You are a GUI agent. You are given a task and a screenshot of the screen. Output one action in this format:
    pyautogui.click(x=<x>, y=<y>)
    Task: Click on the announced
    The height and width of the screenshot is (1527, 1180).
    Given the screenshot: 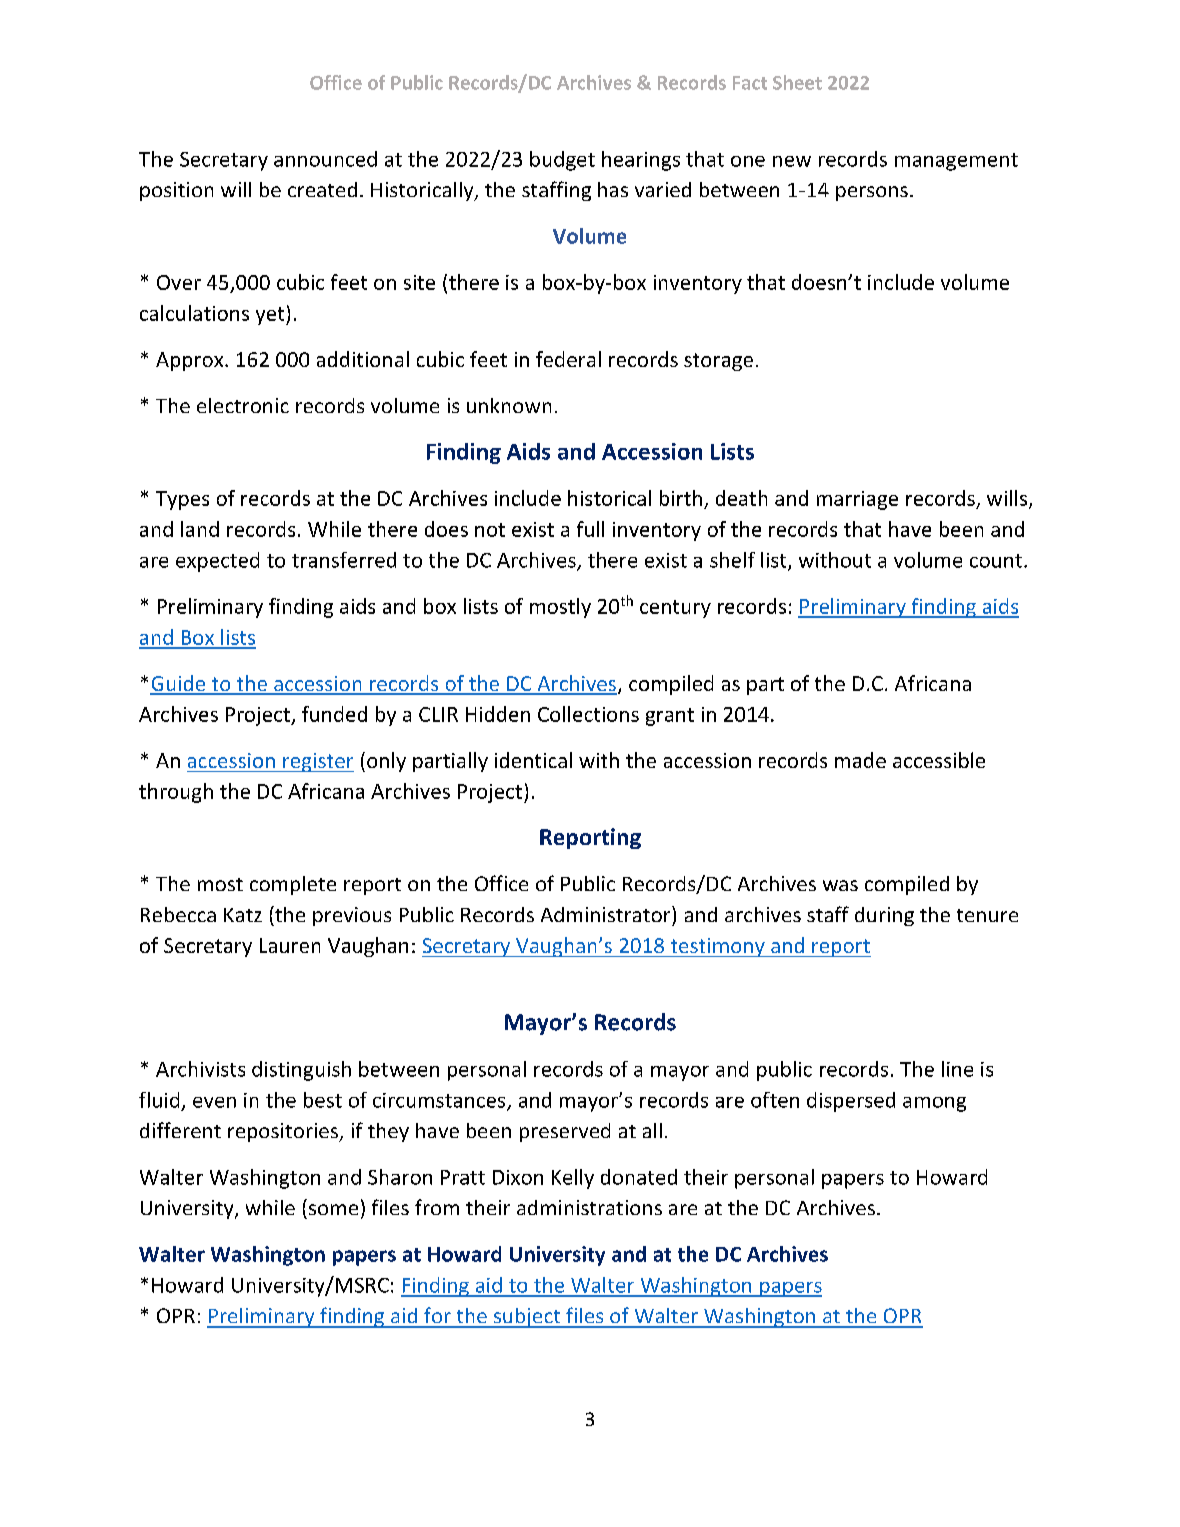 What is the action you would take?
    pyautogui.click(x=325, y=159)
